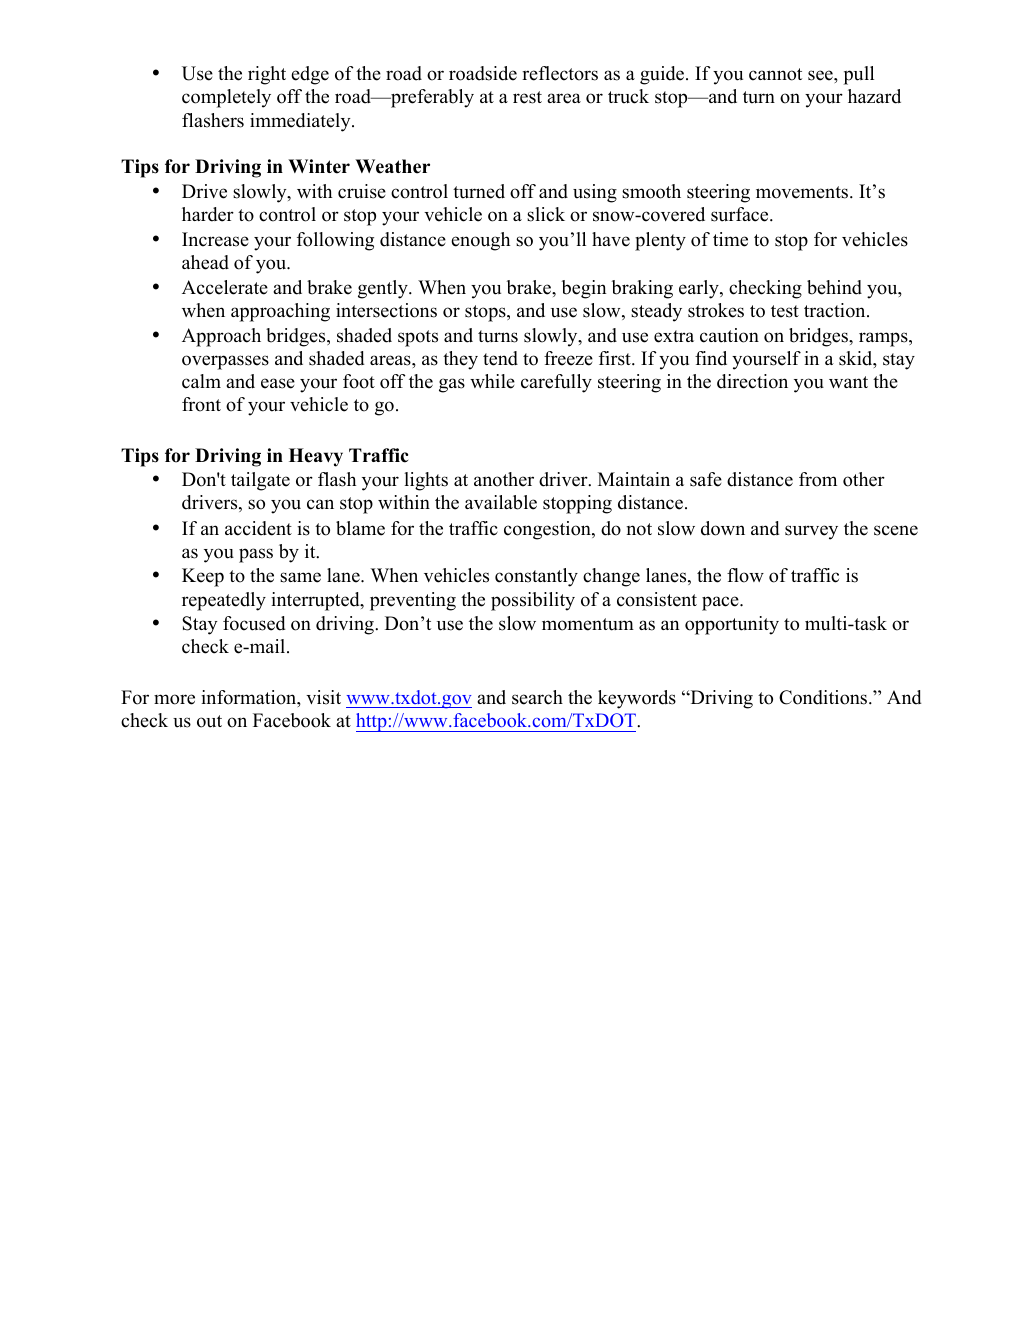 The image size is (1031, 1334). Describe the element at coordinates (323, 697) in the document. I see `visit` at that location.
